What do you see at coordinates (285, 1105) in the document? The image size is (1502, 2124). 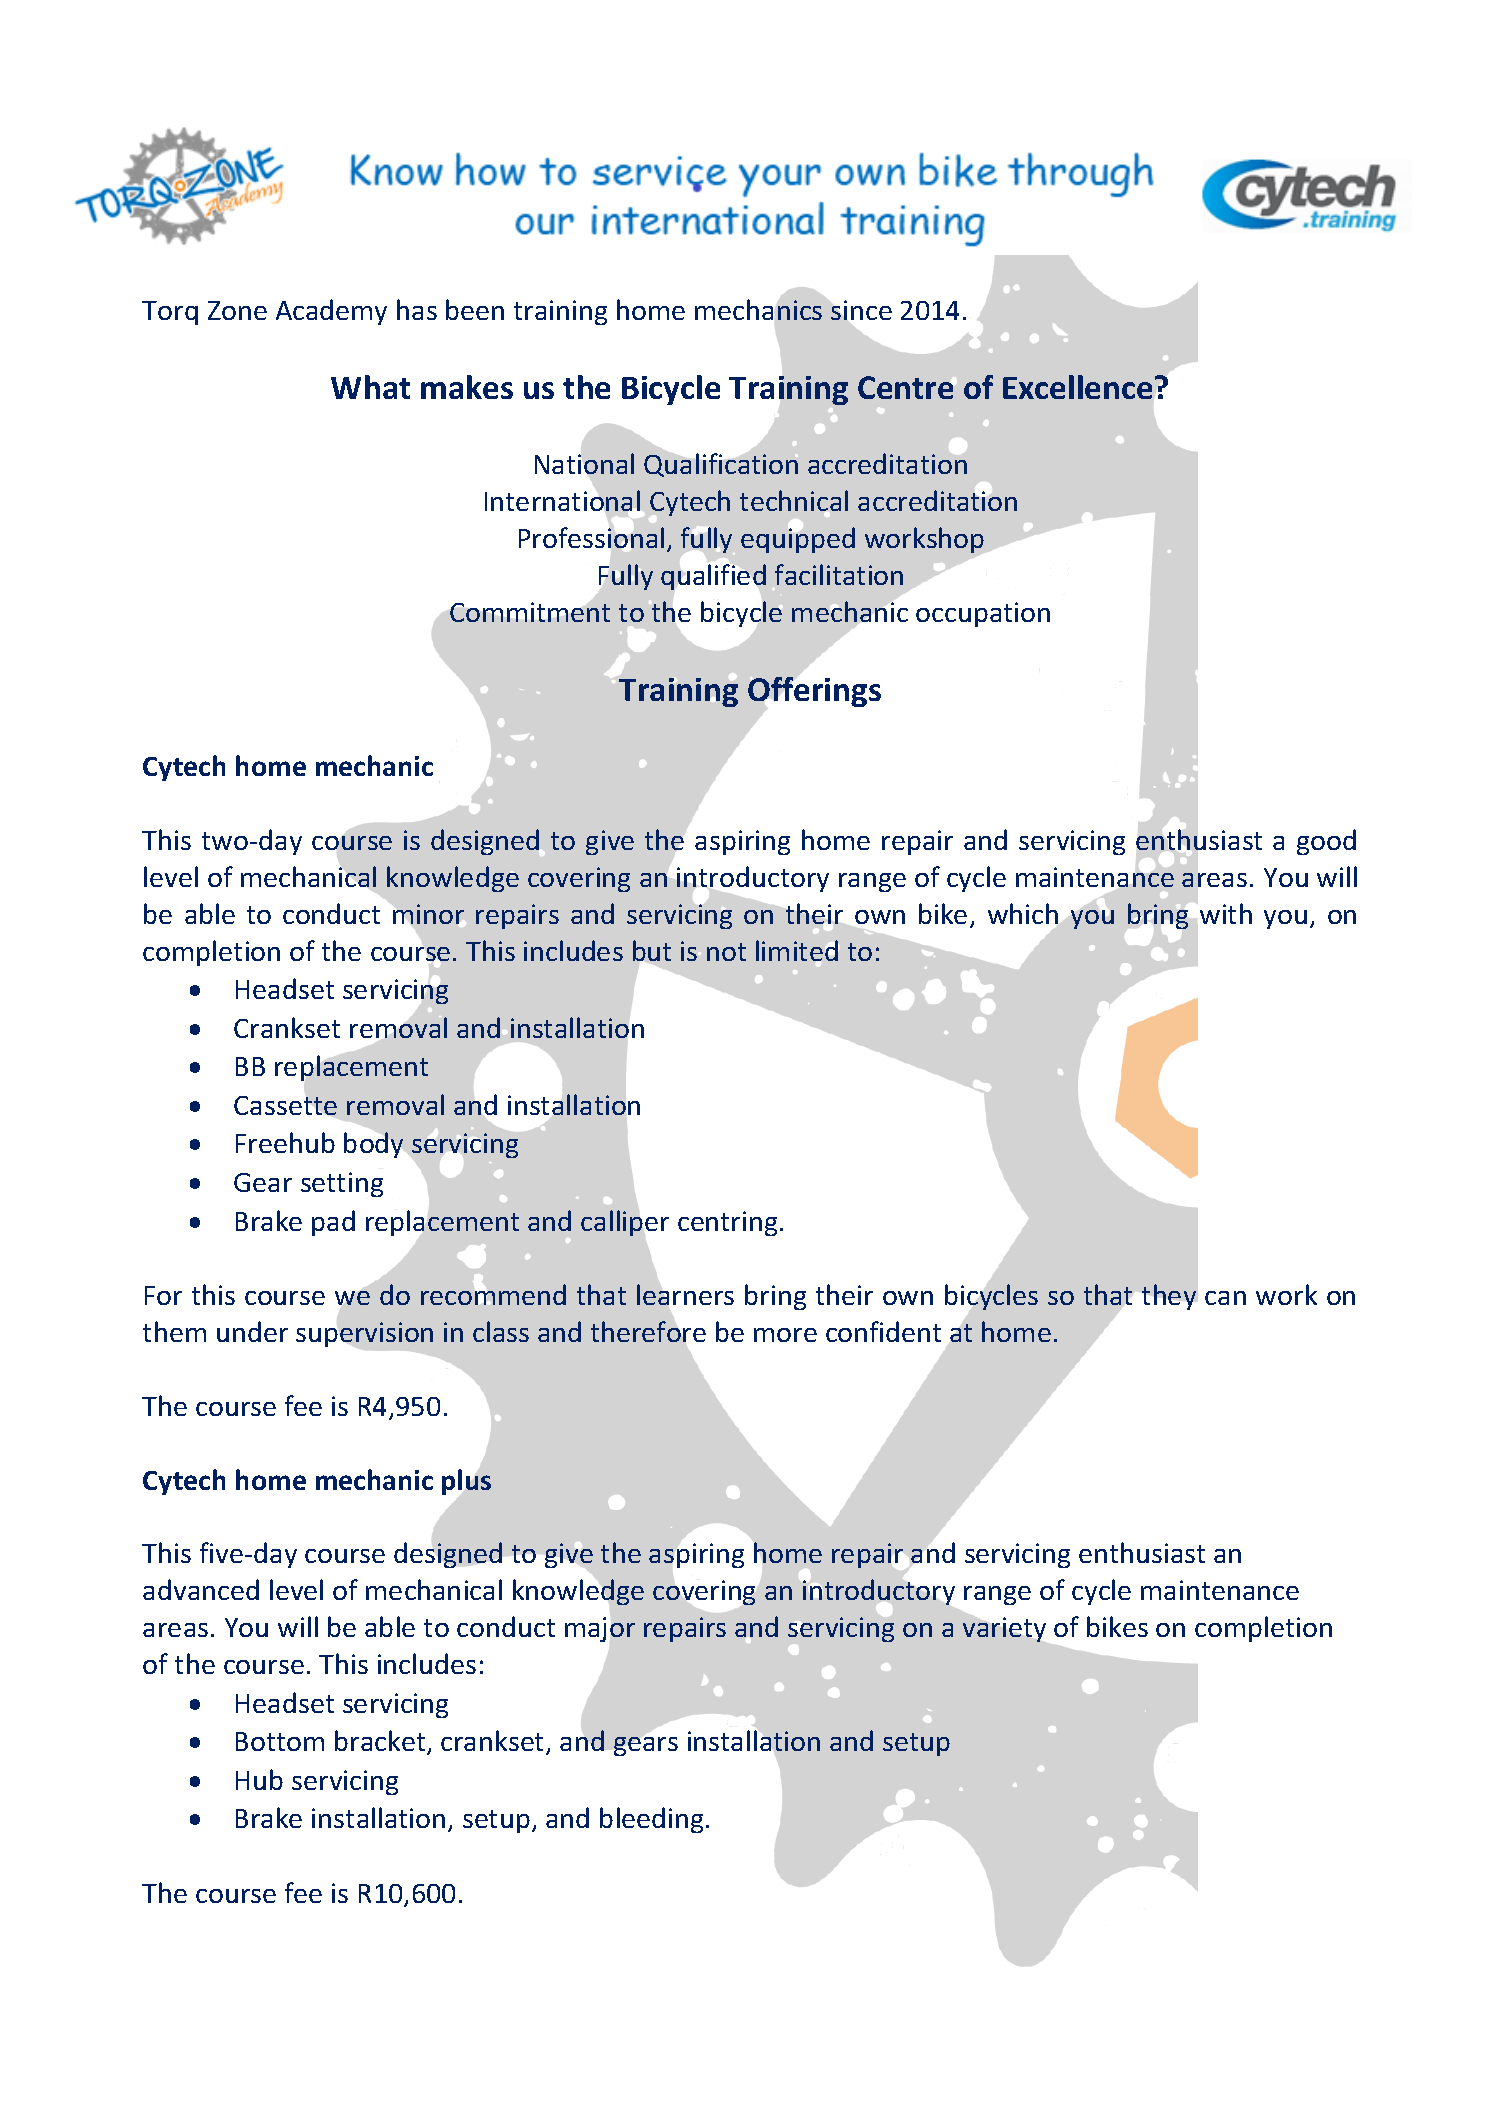 I see `Cassette` at bounding box center [285, 1105].
